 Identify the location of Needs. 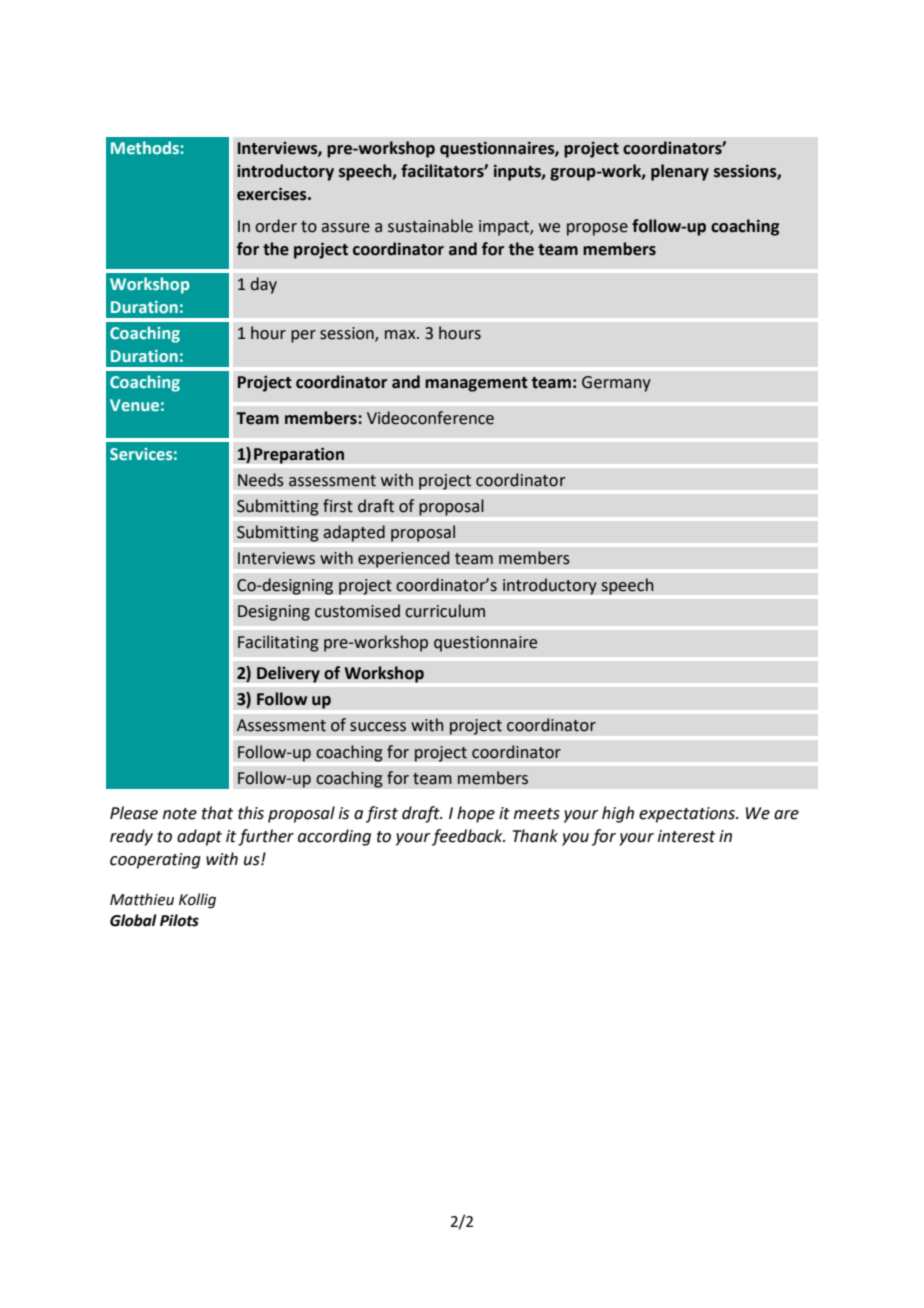
(261, 480).
